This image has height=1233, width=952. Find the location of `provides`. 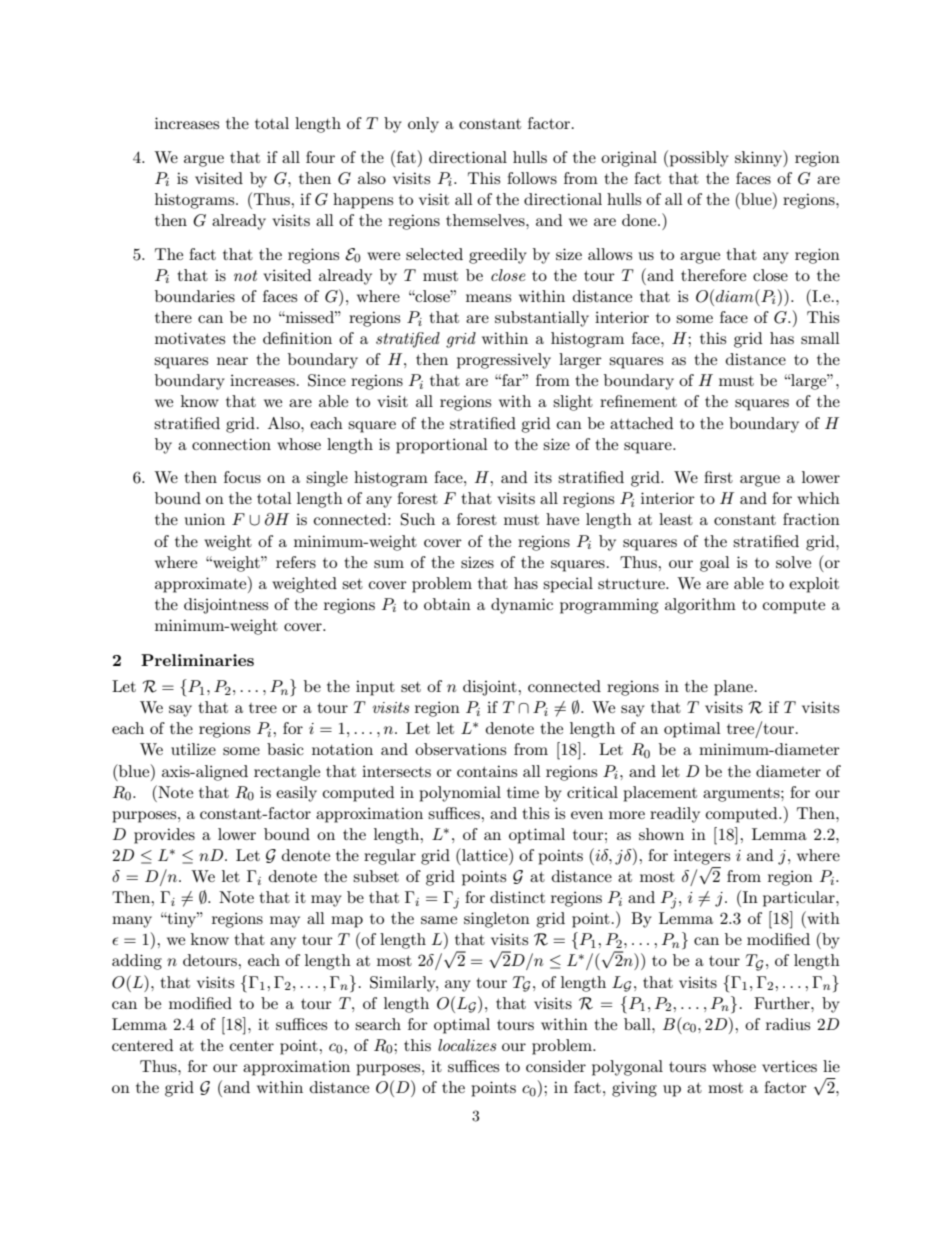

provides is located at coordinates (164, 836).
